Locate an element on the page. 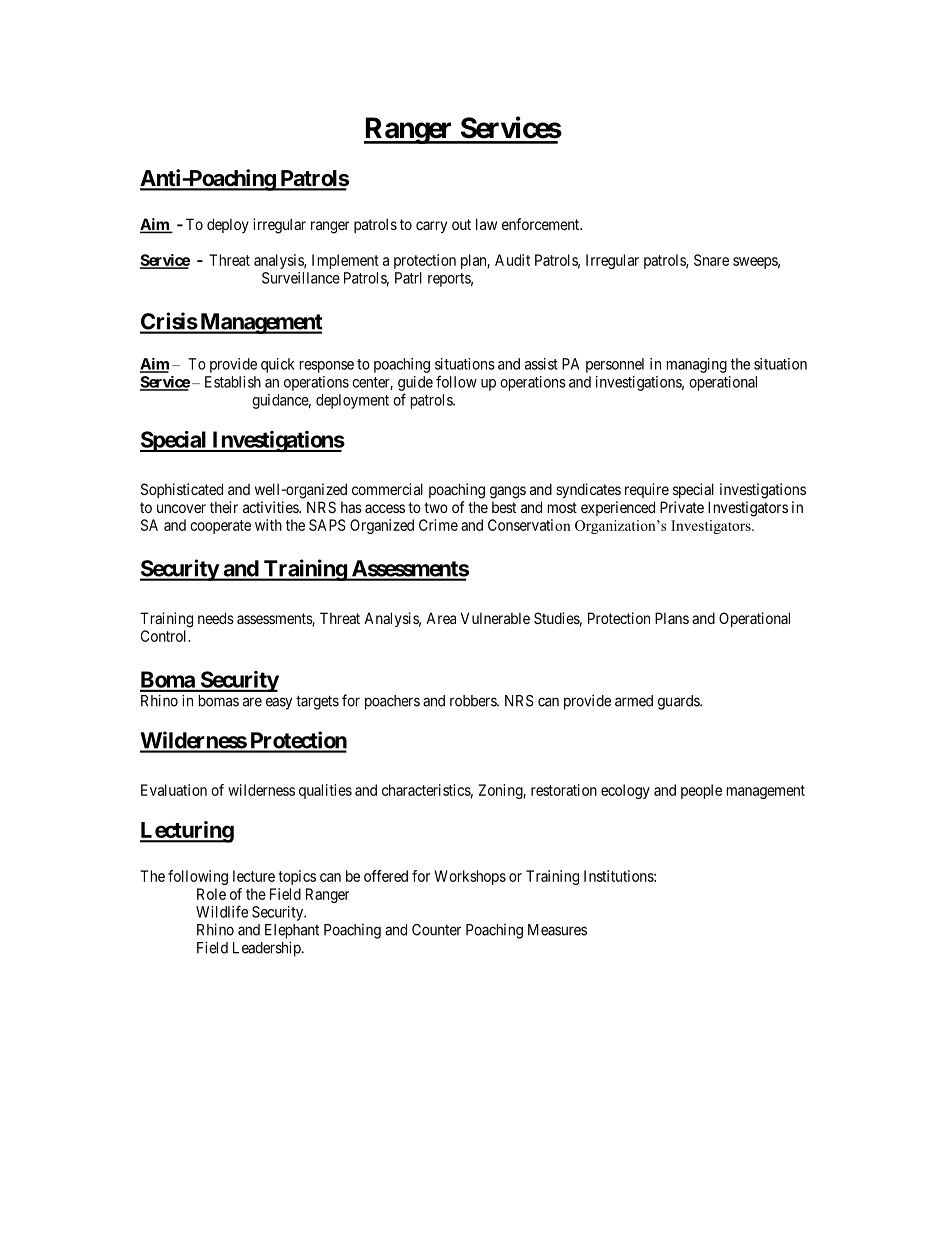 The image size is (952, 1233). carry is located at coordinates (431, 227).
